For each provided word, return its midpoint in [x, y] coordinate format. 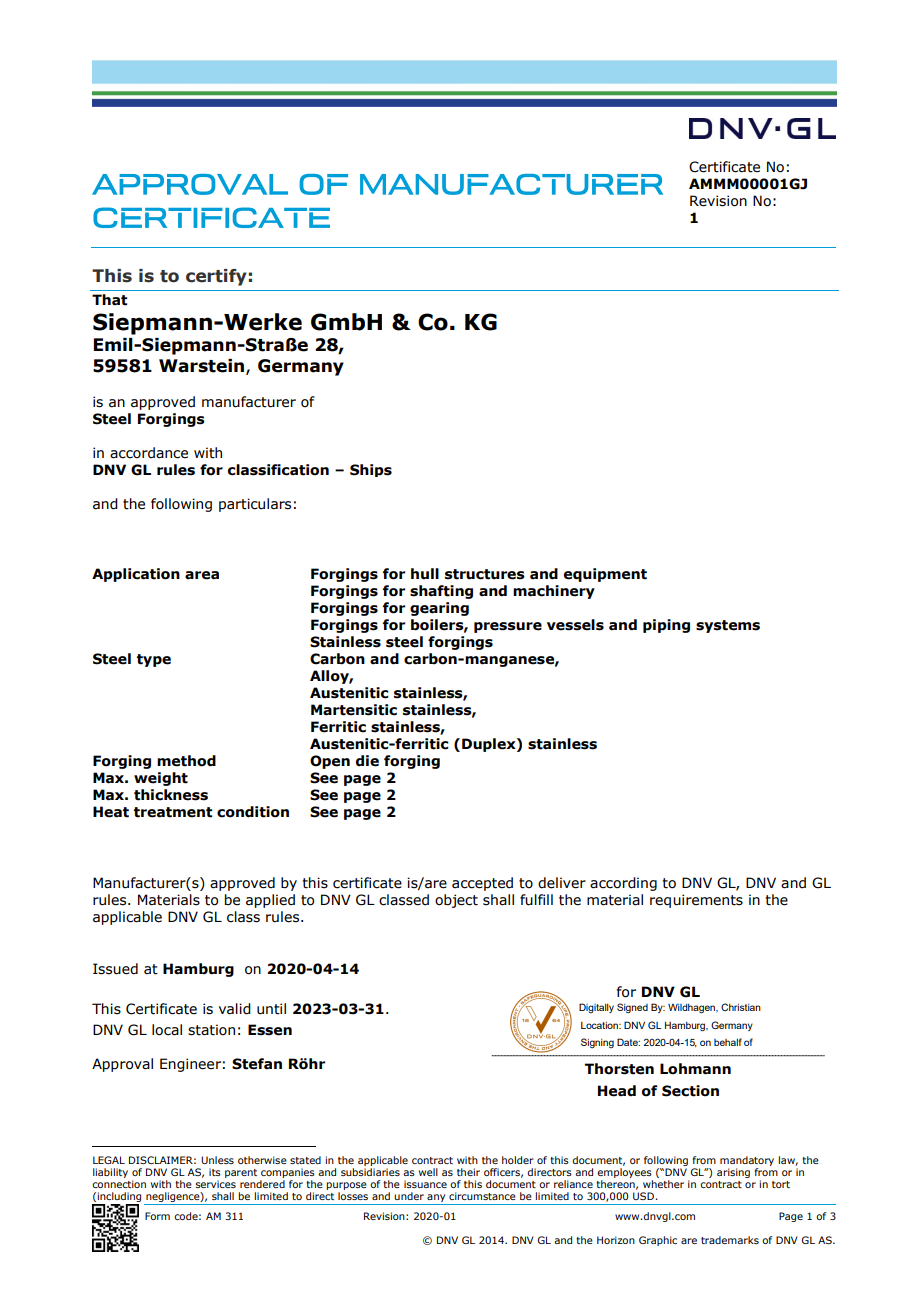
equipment [605, 575]
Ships [371, 470]
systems [728, 626]
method [186, 761]
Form [157, 1216]
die [367, 761]
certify [216, 277]
